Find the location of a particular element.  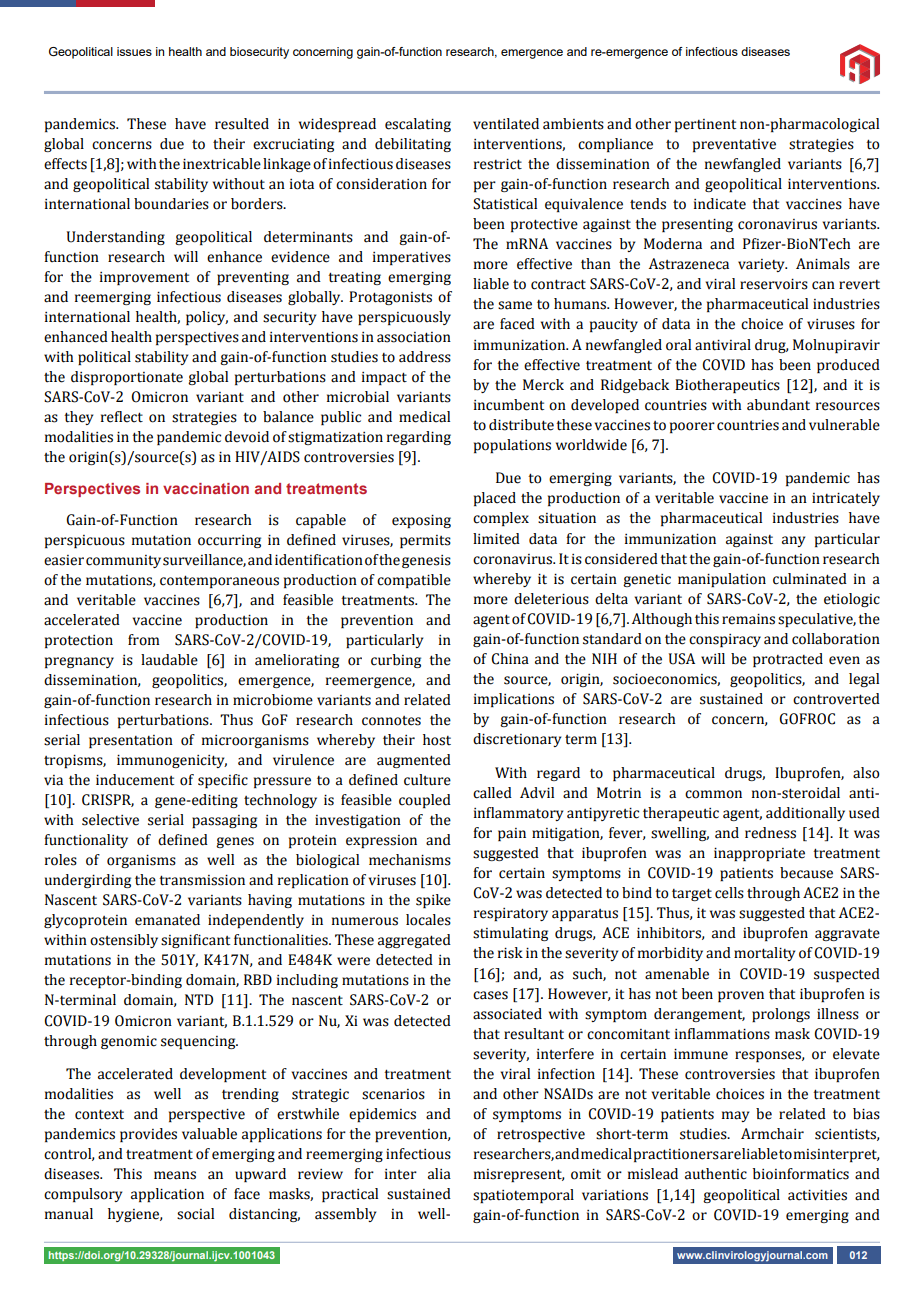

same is located at coordinates (515, 305).
